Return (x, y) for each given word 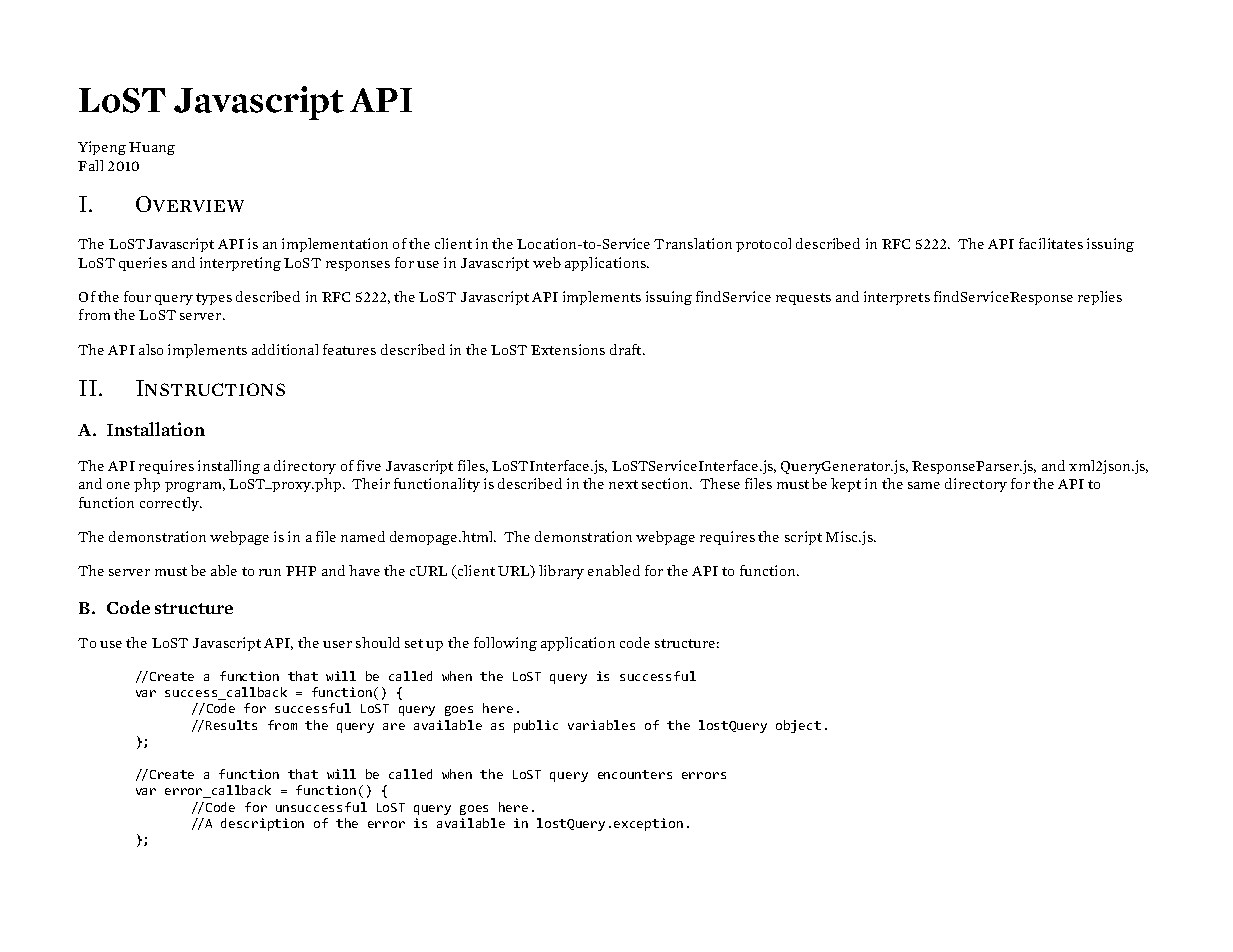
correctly (170, 504)
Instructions (210, 388)
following (505, 644)
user (337, 644)
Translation (693, 243)
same (924, 485)
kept (846, 485)
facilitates (1051, 243)
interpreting (240, 264)
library (561, 572)
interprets (897, 298)
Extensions (568, 349)
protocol (763, 245)
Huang (152, 148)
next (623, 484)
